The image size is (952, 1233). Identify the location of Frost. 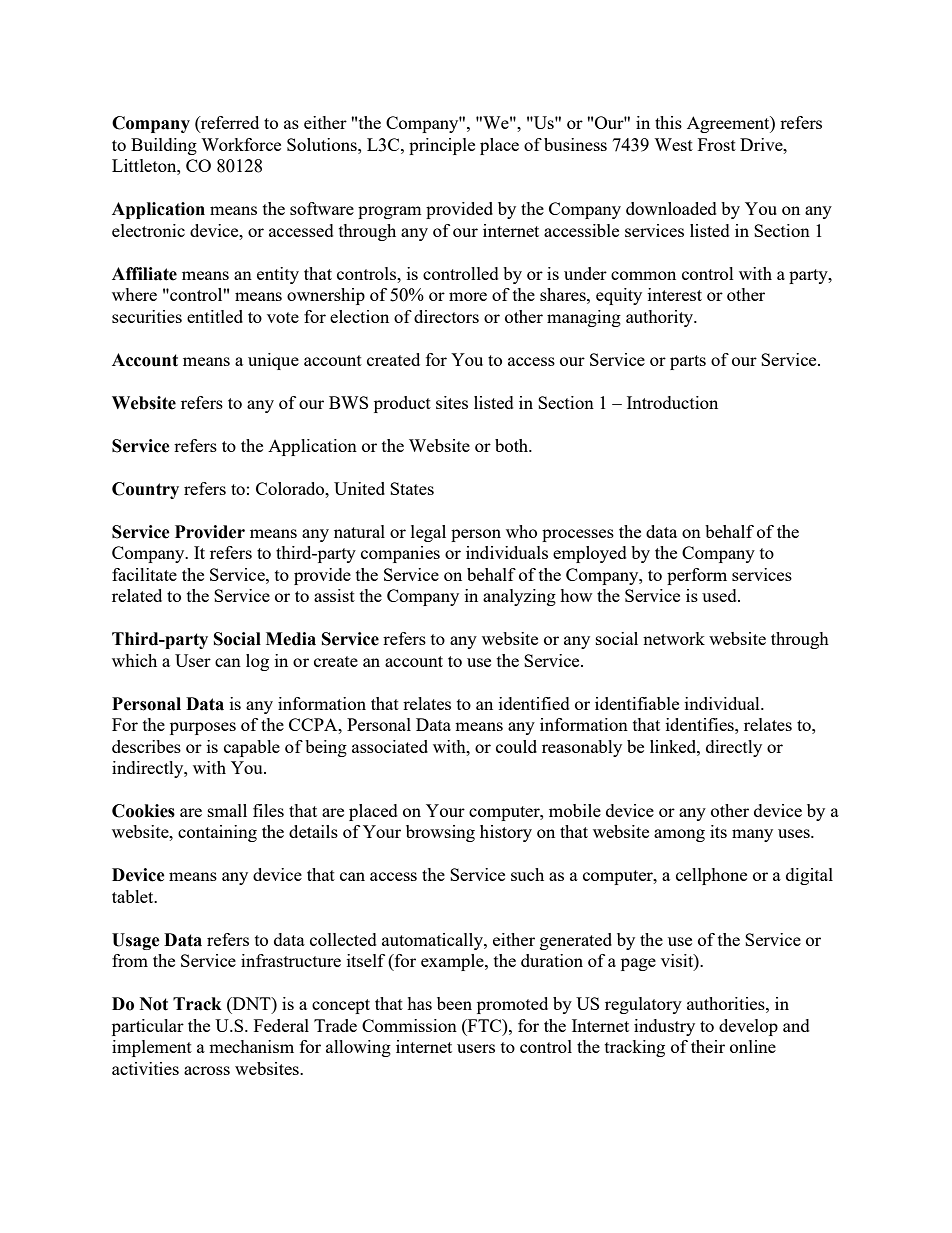
(717, 144).
